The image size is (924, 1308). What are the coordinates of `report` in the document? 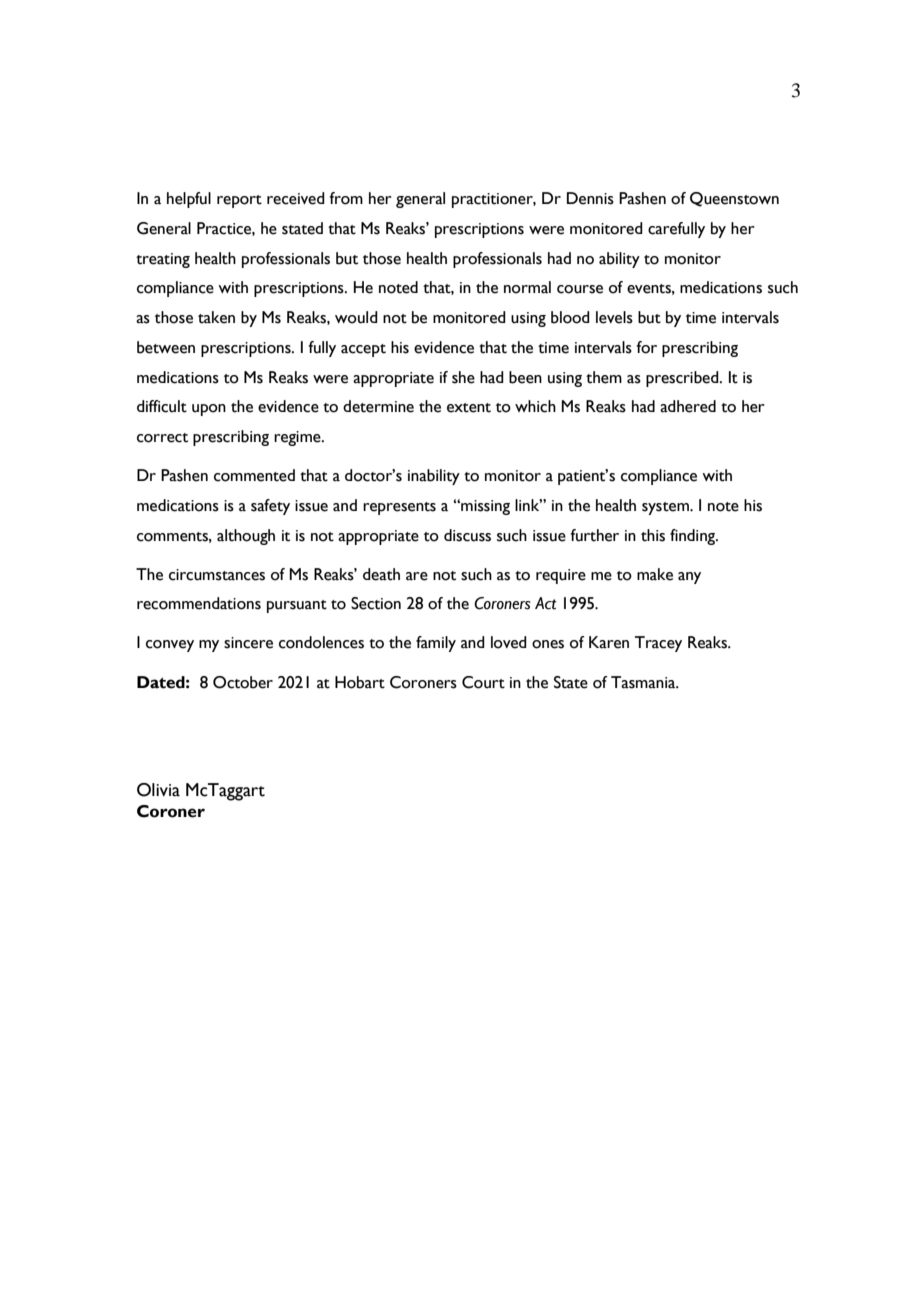 It's located at (239, 201).
